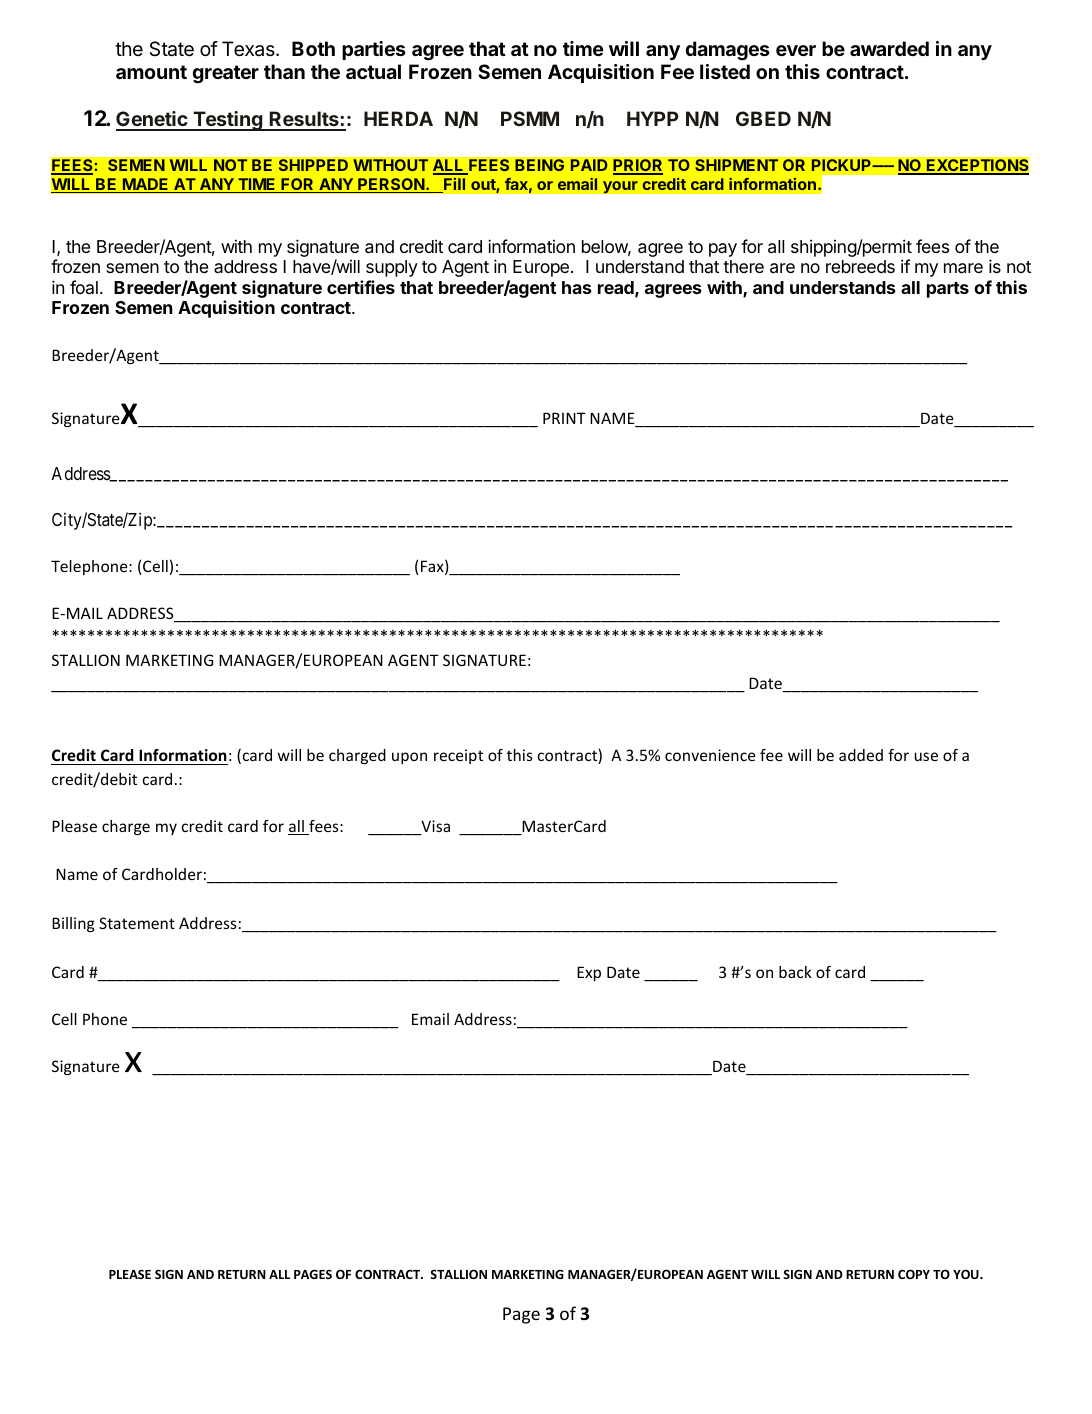 The height and width of the page is (1414, 1092). What do you see at coordinates (861, 755) in the page?
I see `added` at bounding box center [861, 755].
